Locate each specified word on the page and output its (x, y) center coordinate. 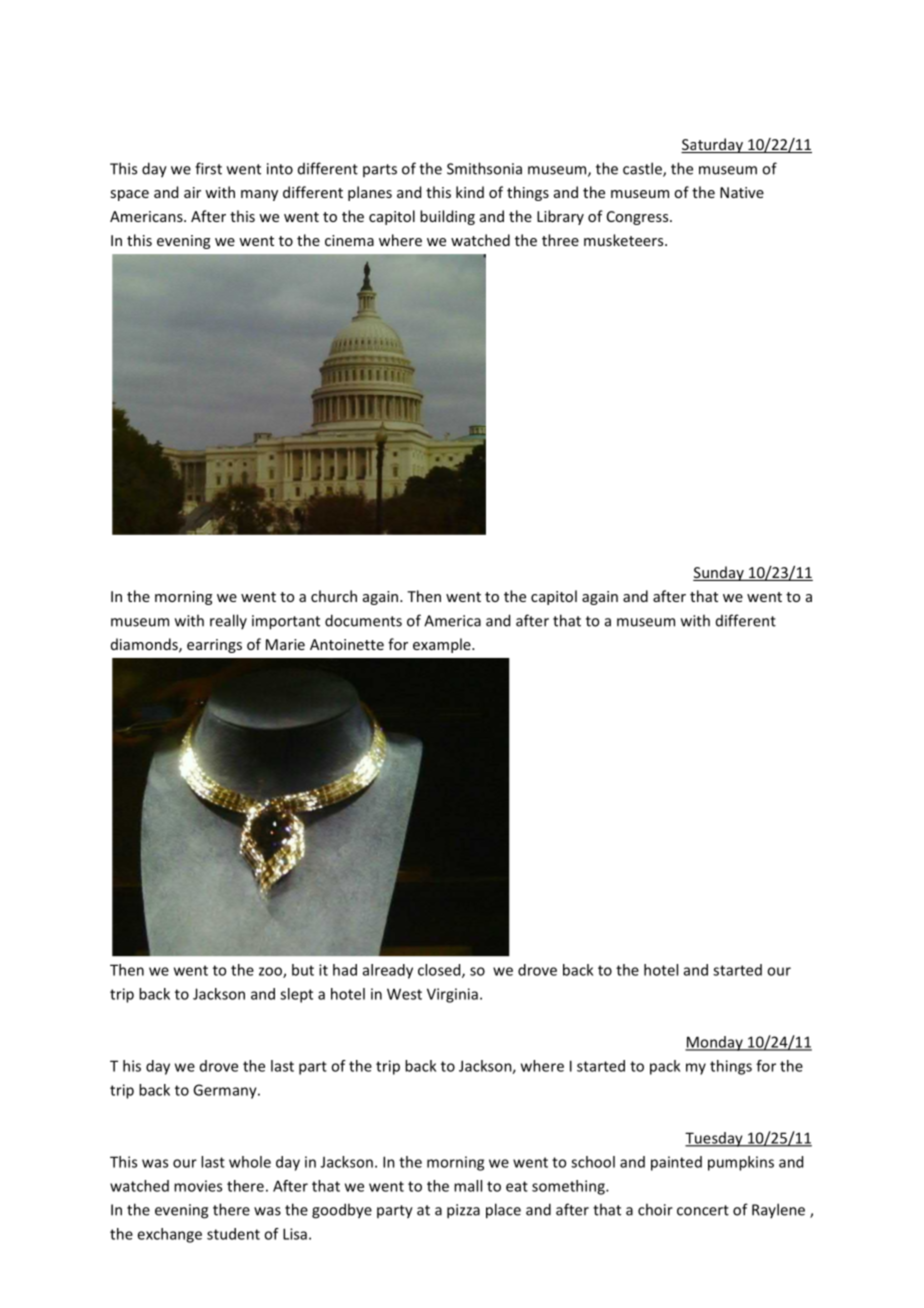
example (443, 645)
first (208, 168)
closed (440, 971)
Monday (715, 1043)
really (228, 621)
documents (363, 620)
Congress (639, 218)
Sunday (719, 573)
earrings (214, 646)
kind (470, 192)
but (303, 970)
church (334, 596)
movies (198, 1186)
